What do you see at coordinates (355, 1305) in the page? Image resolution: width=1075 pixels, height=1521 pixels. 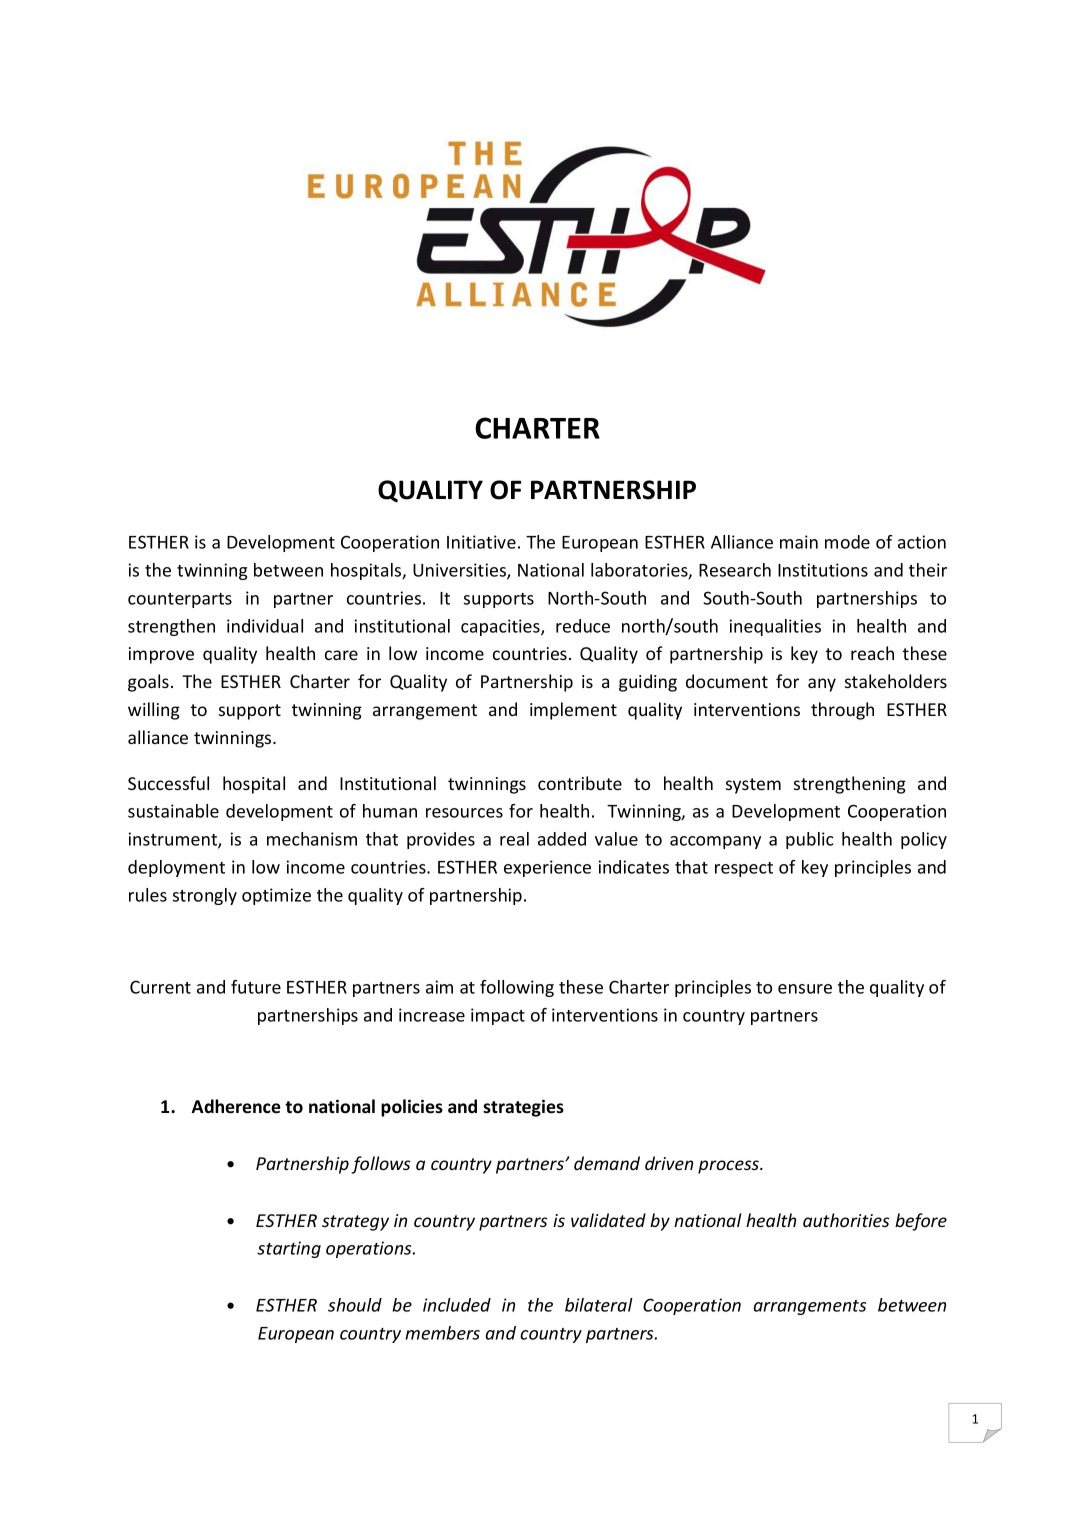 I see `should` at bounding box center [355, 1305].
